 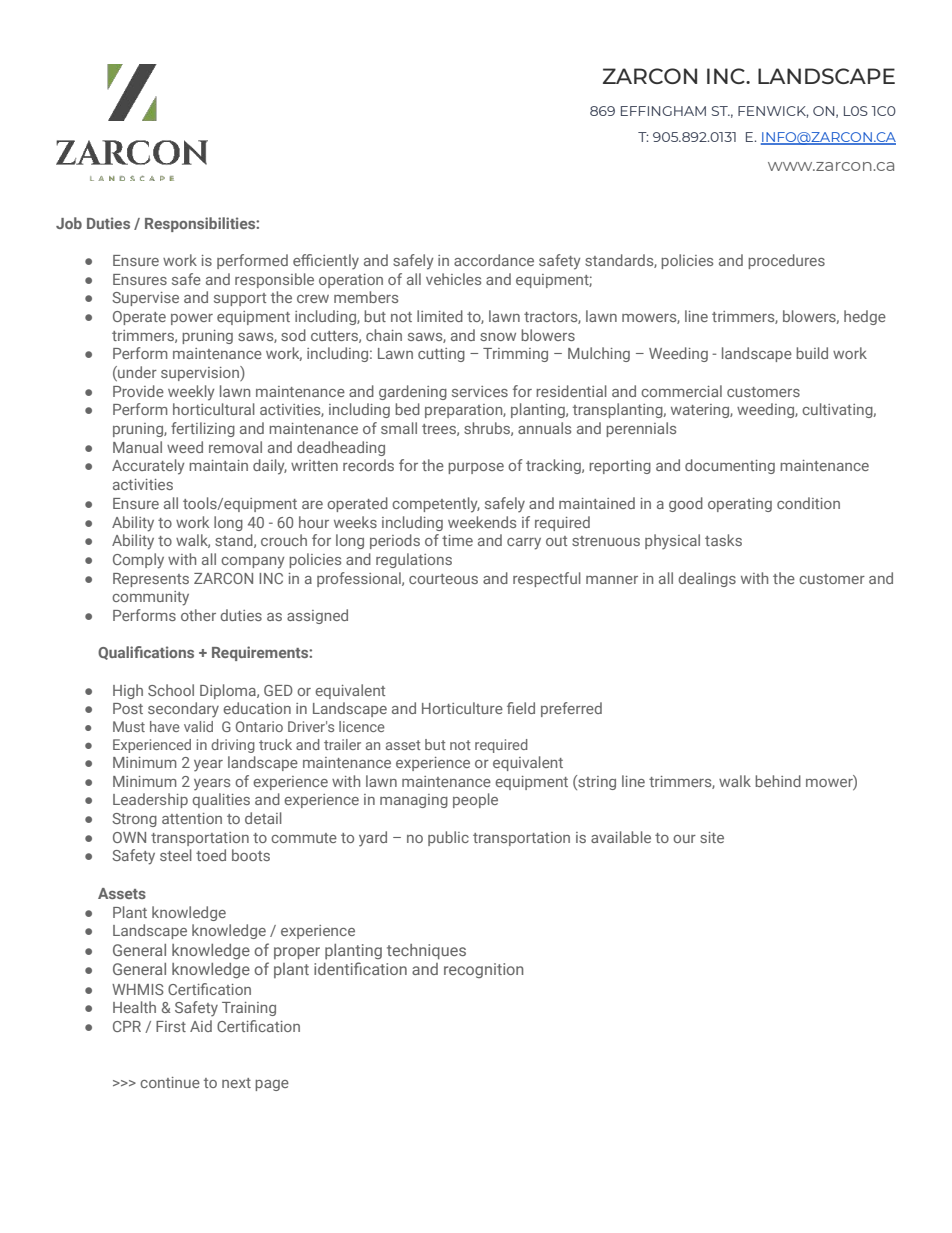 What do you see at coordinates (740, 505) in the image?
I see `operating` at bounding box center [740, 505].
